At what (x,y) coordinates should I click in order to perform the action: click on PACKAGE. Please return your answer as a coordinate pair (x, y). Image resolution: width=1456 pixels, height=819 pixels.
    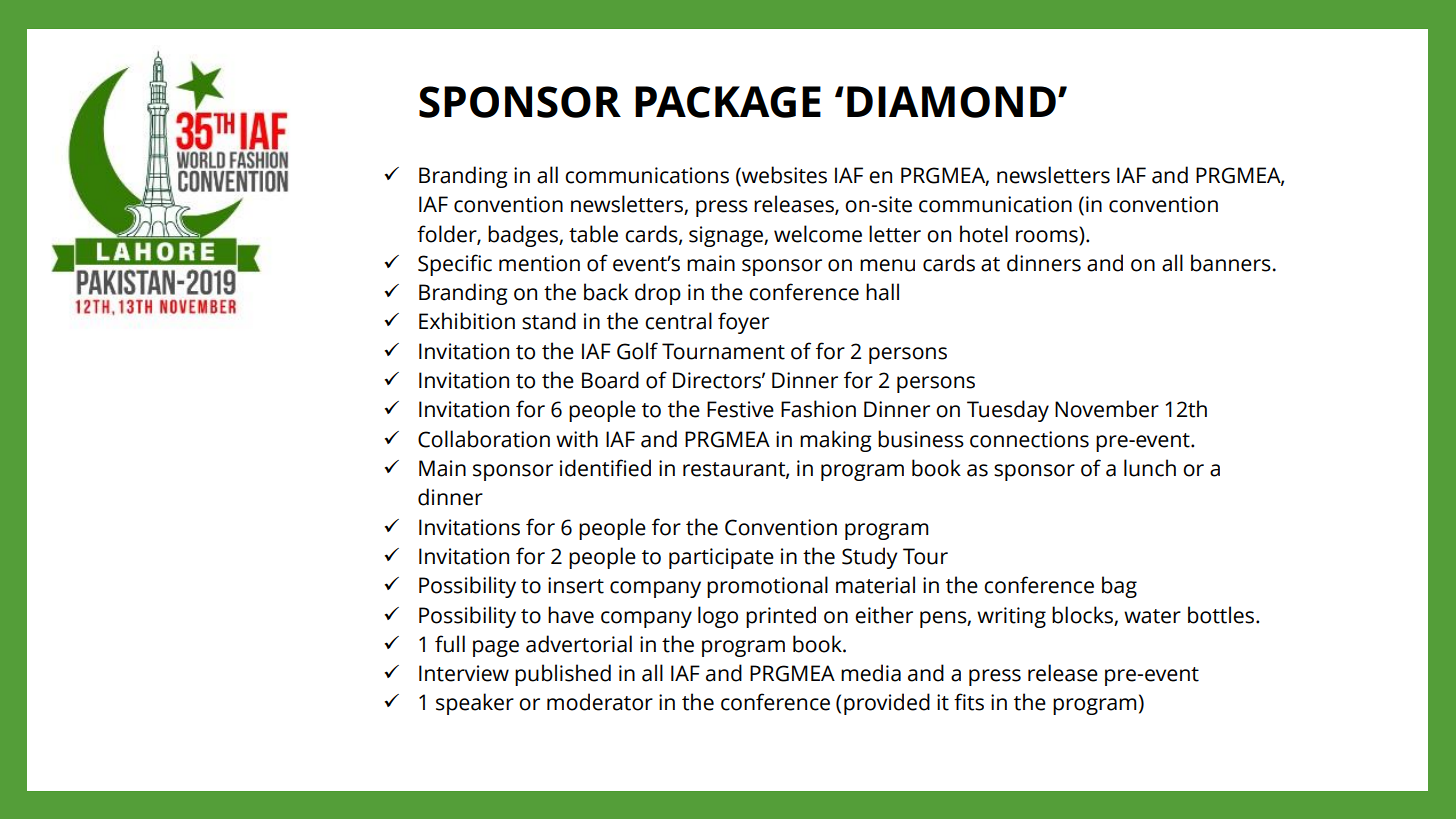
    Looking at the image, I should click on (728, 102).
